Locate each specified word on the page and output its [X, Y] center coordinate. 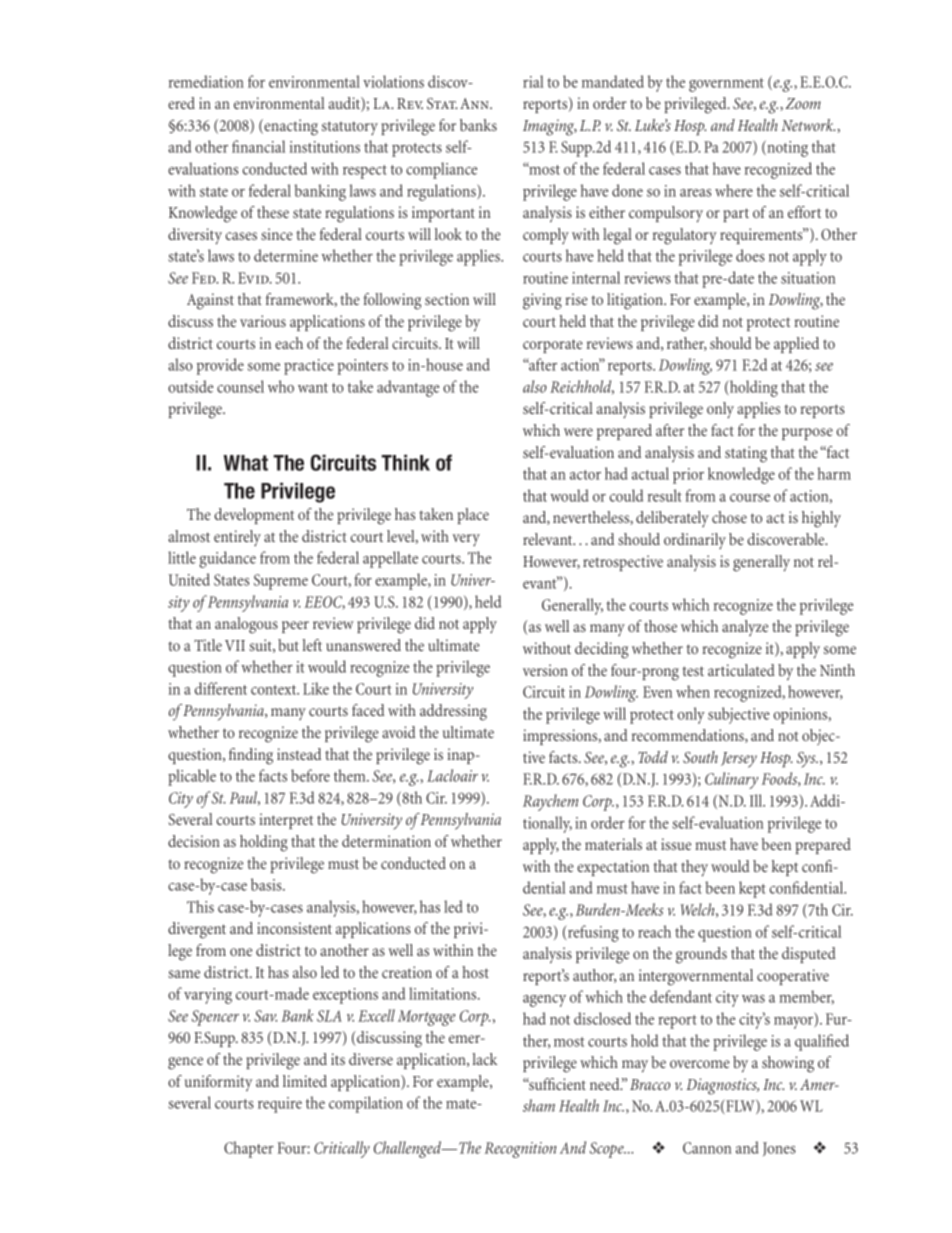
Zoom [803, 103]
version [545, 670]
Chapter [249, 1149]
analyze [745, 628]
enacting [290, 127]
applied [796, 345]
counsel [240, 386]
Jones [779, 1149]
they [694, 868]
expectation [613, 868]
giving [542, 301]
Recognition [520, 1150]
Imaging [550, 127]
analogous [246, 625]
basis [267, 884]
